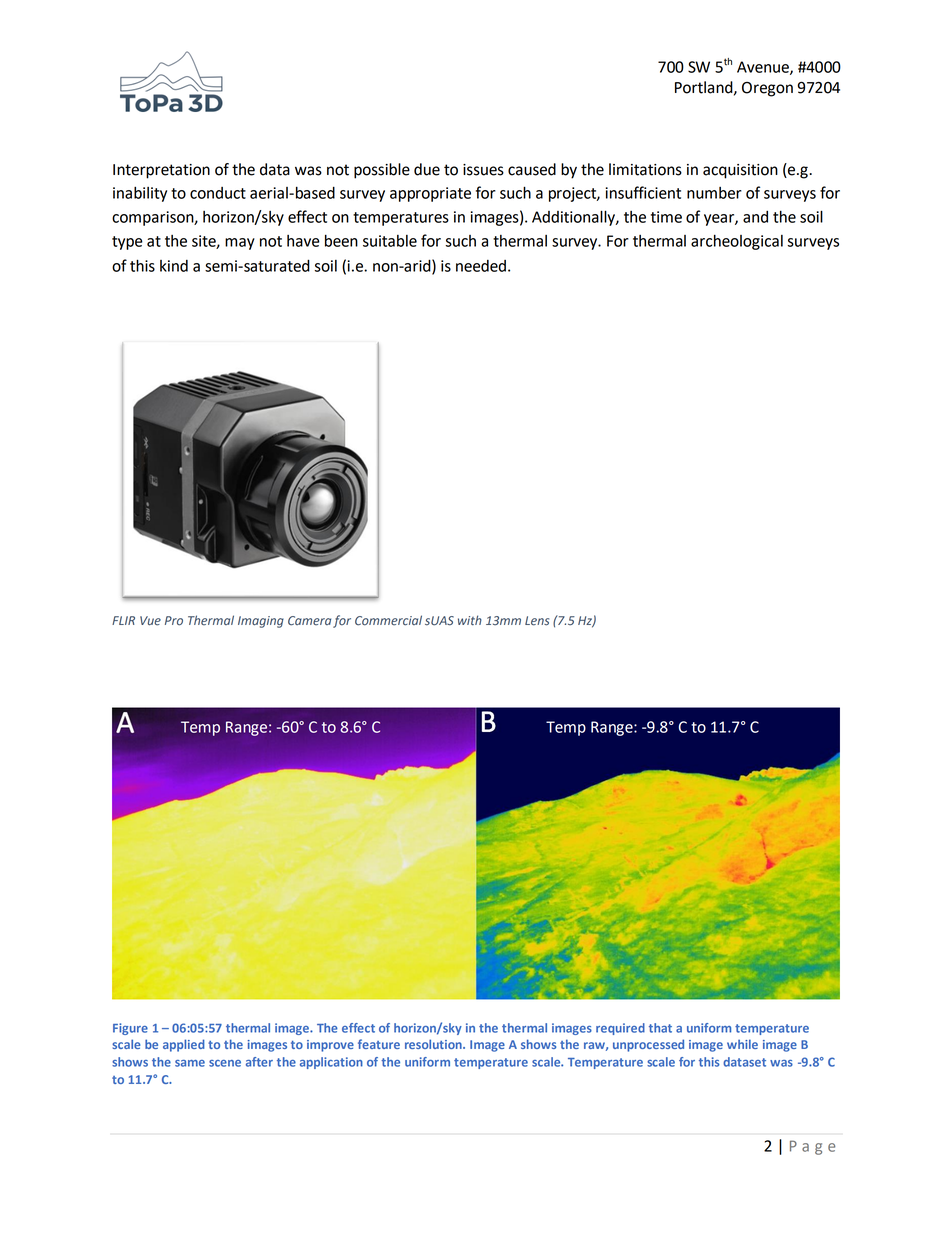 The height and width of the screenshot is (1233, 952). What do you see at coordinates (184, 1045) in the screenshot?
I see `applied` at bounding box center [184, 1045].
